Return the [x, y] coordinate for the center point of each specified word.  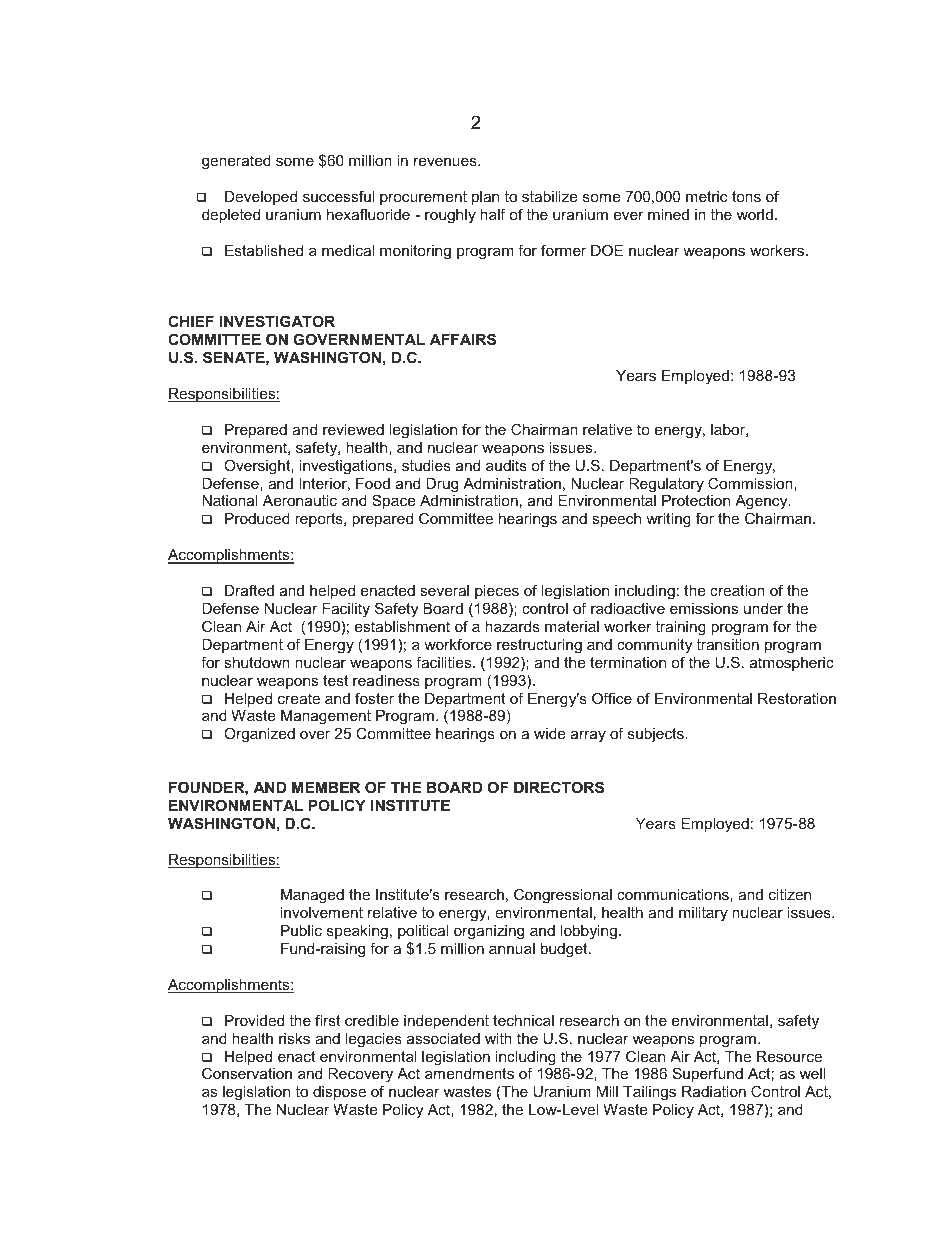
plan [485, 198]
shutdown [257, 662]
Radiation [714, 1091]
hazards [512, 626]
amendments [469, 1073]
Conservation [247, 1073]
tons [746, 196]
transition [727, 644]
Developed [261, 198]
